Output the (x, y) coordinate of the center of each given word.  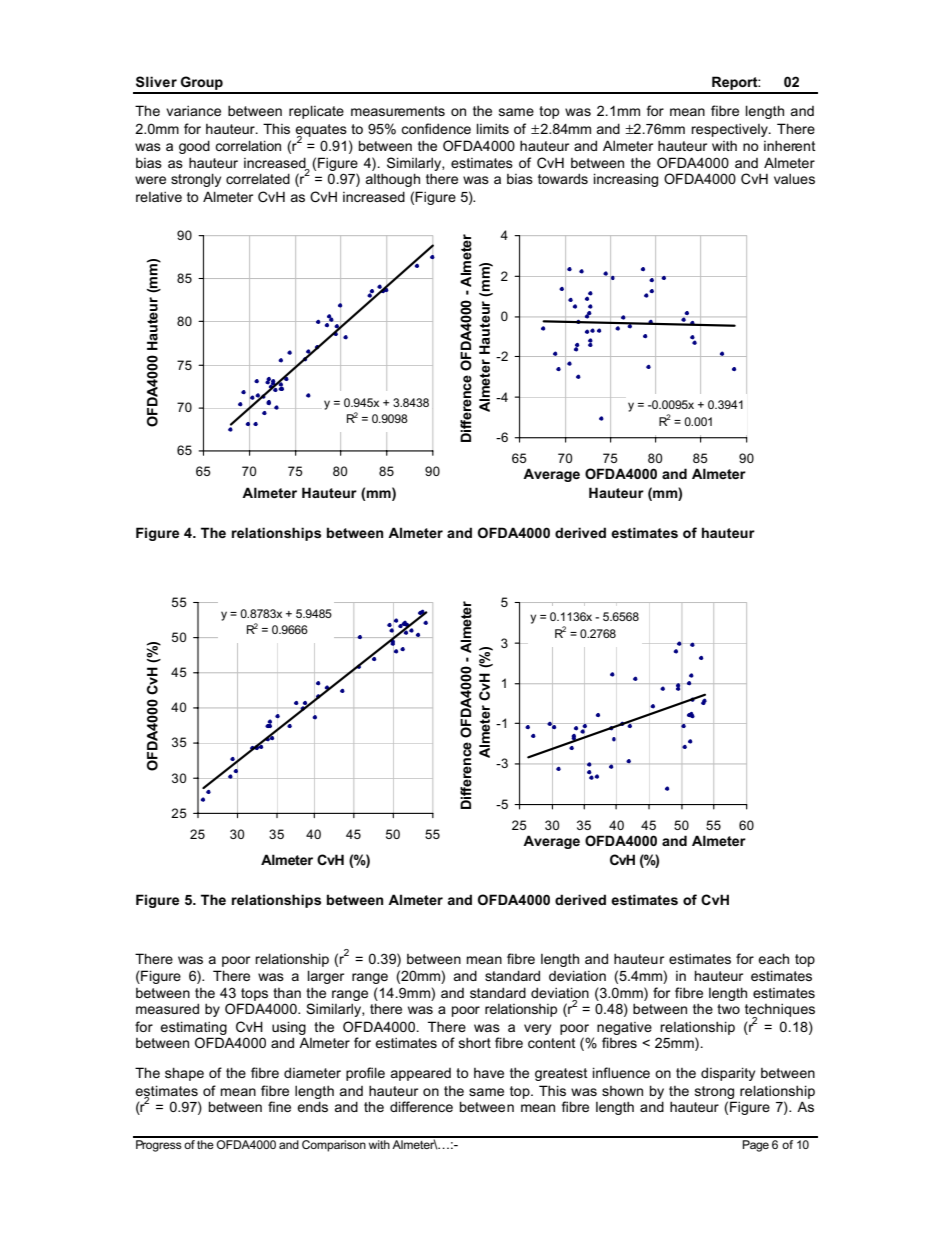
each (773, 958)
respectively (730, 130)
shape (184, 1074)
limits (493, 128)
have (489, 1073)
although (393, 180)
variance (193, 110)
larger (326, 977)
